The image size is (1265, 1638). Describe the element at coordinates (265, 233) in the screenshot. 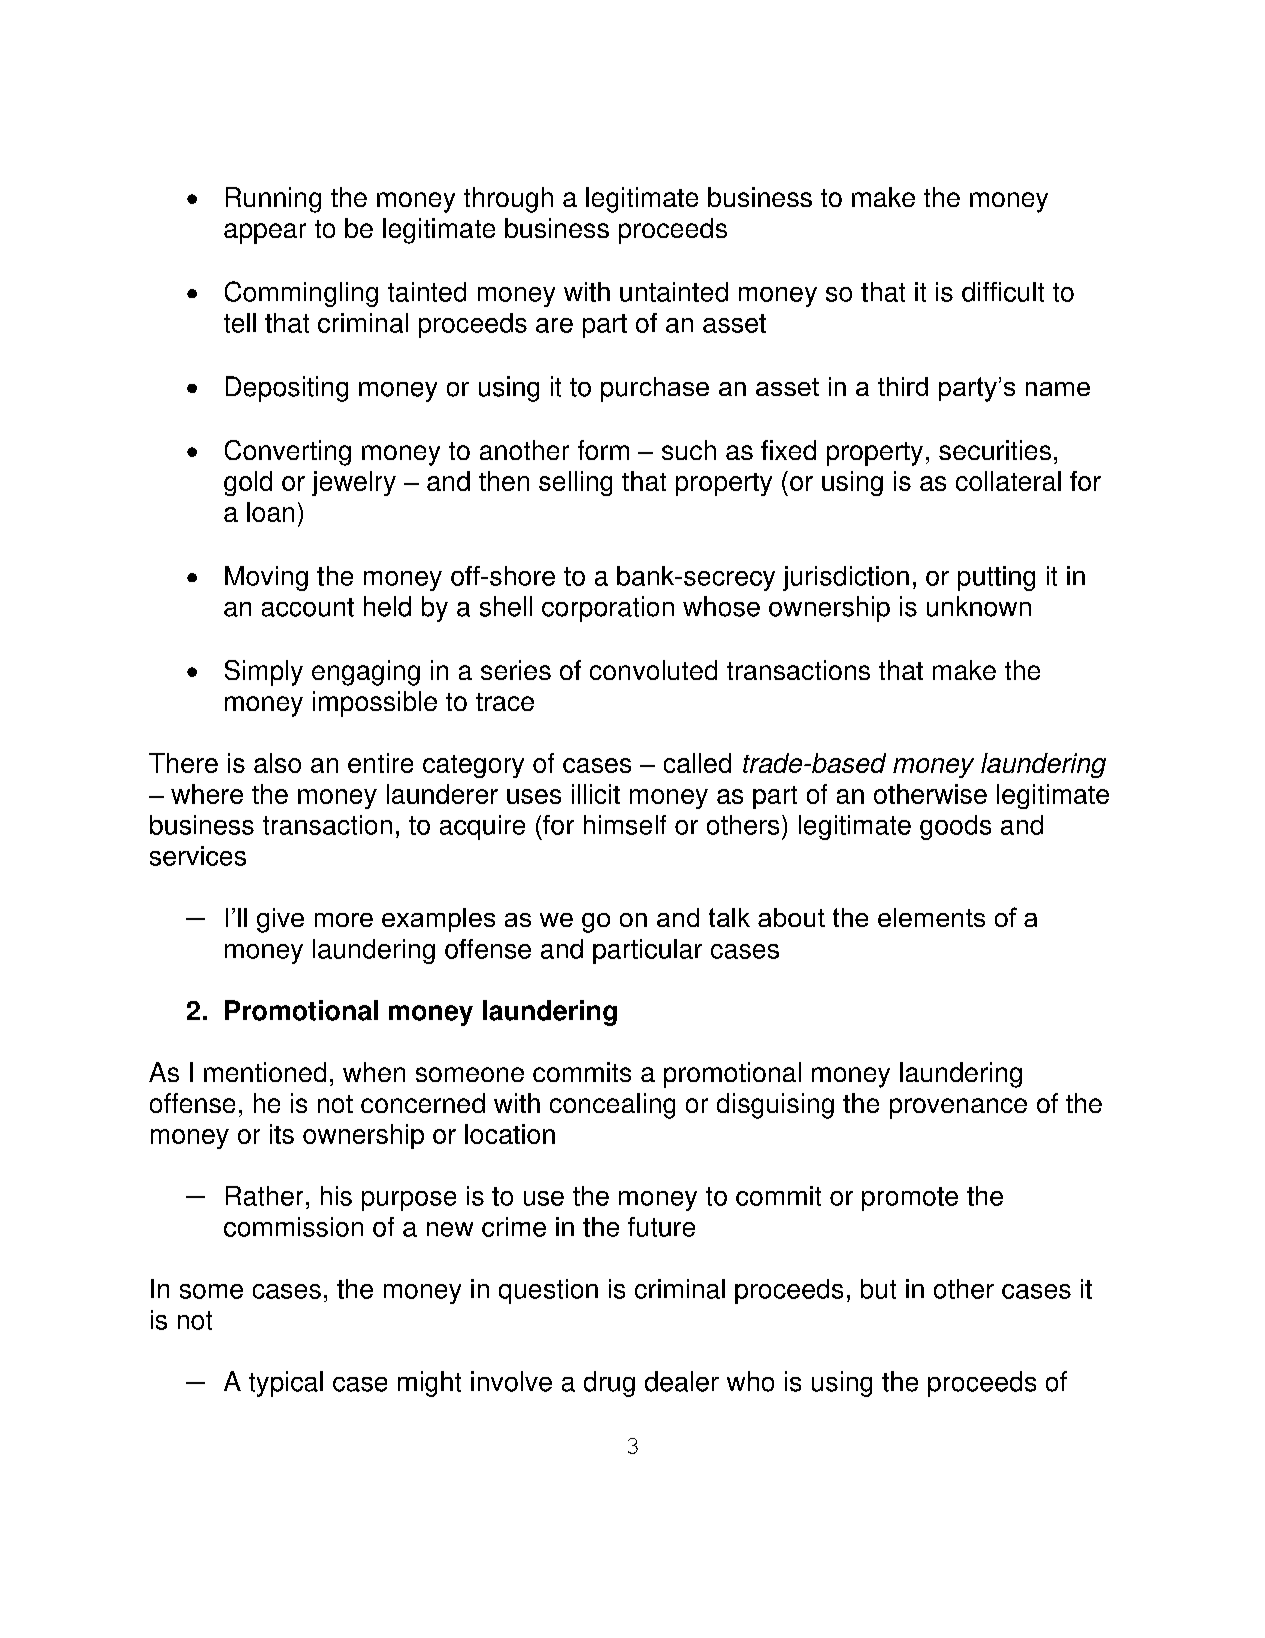

I see `appear` at that location.
